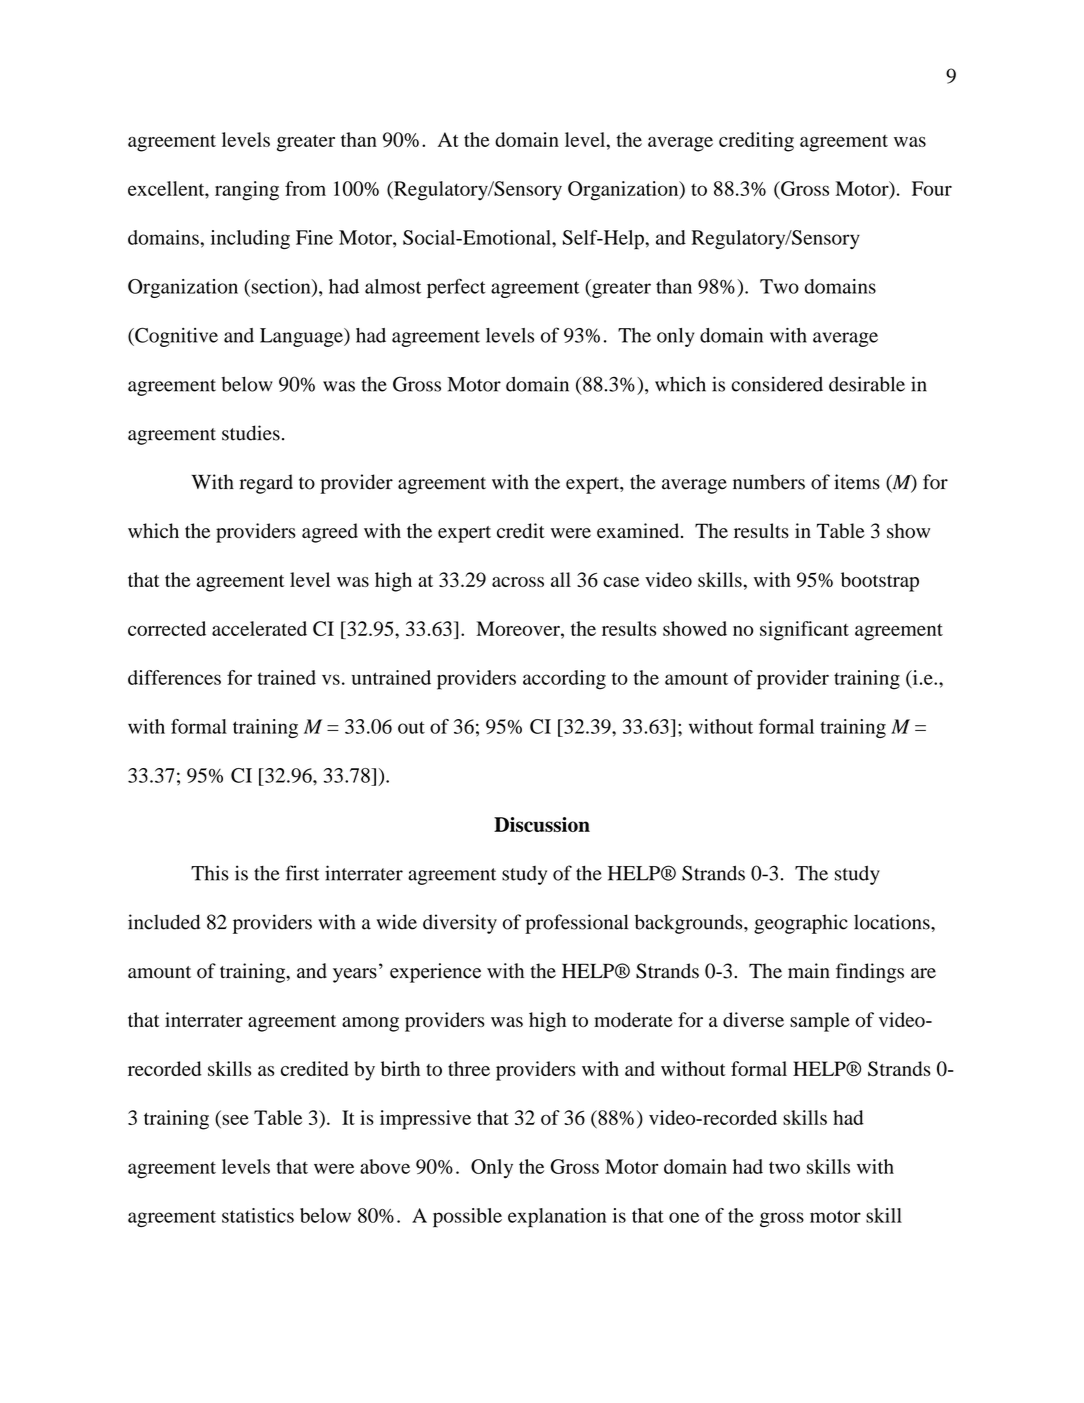  What do you see at coordinates (456, 288) in the document?
I see `perfect` at bounding box center [456, 288].
